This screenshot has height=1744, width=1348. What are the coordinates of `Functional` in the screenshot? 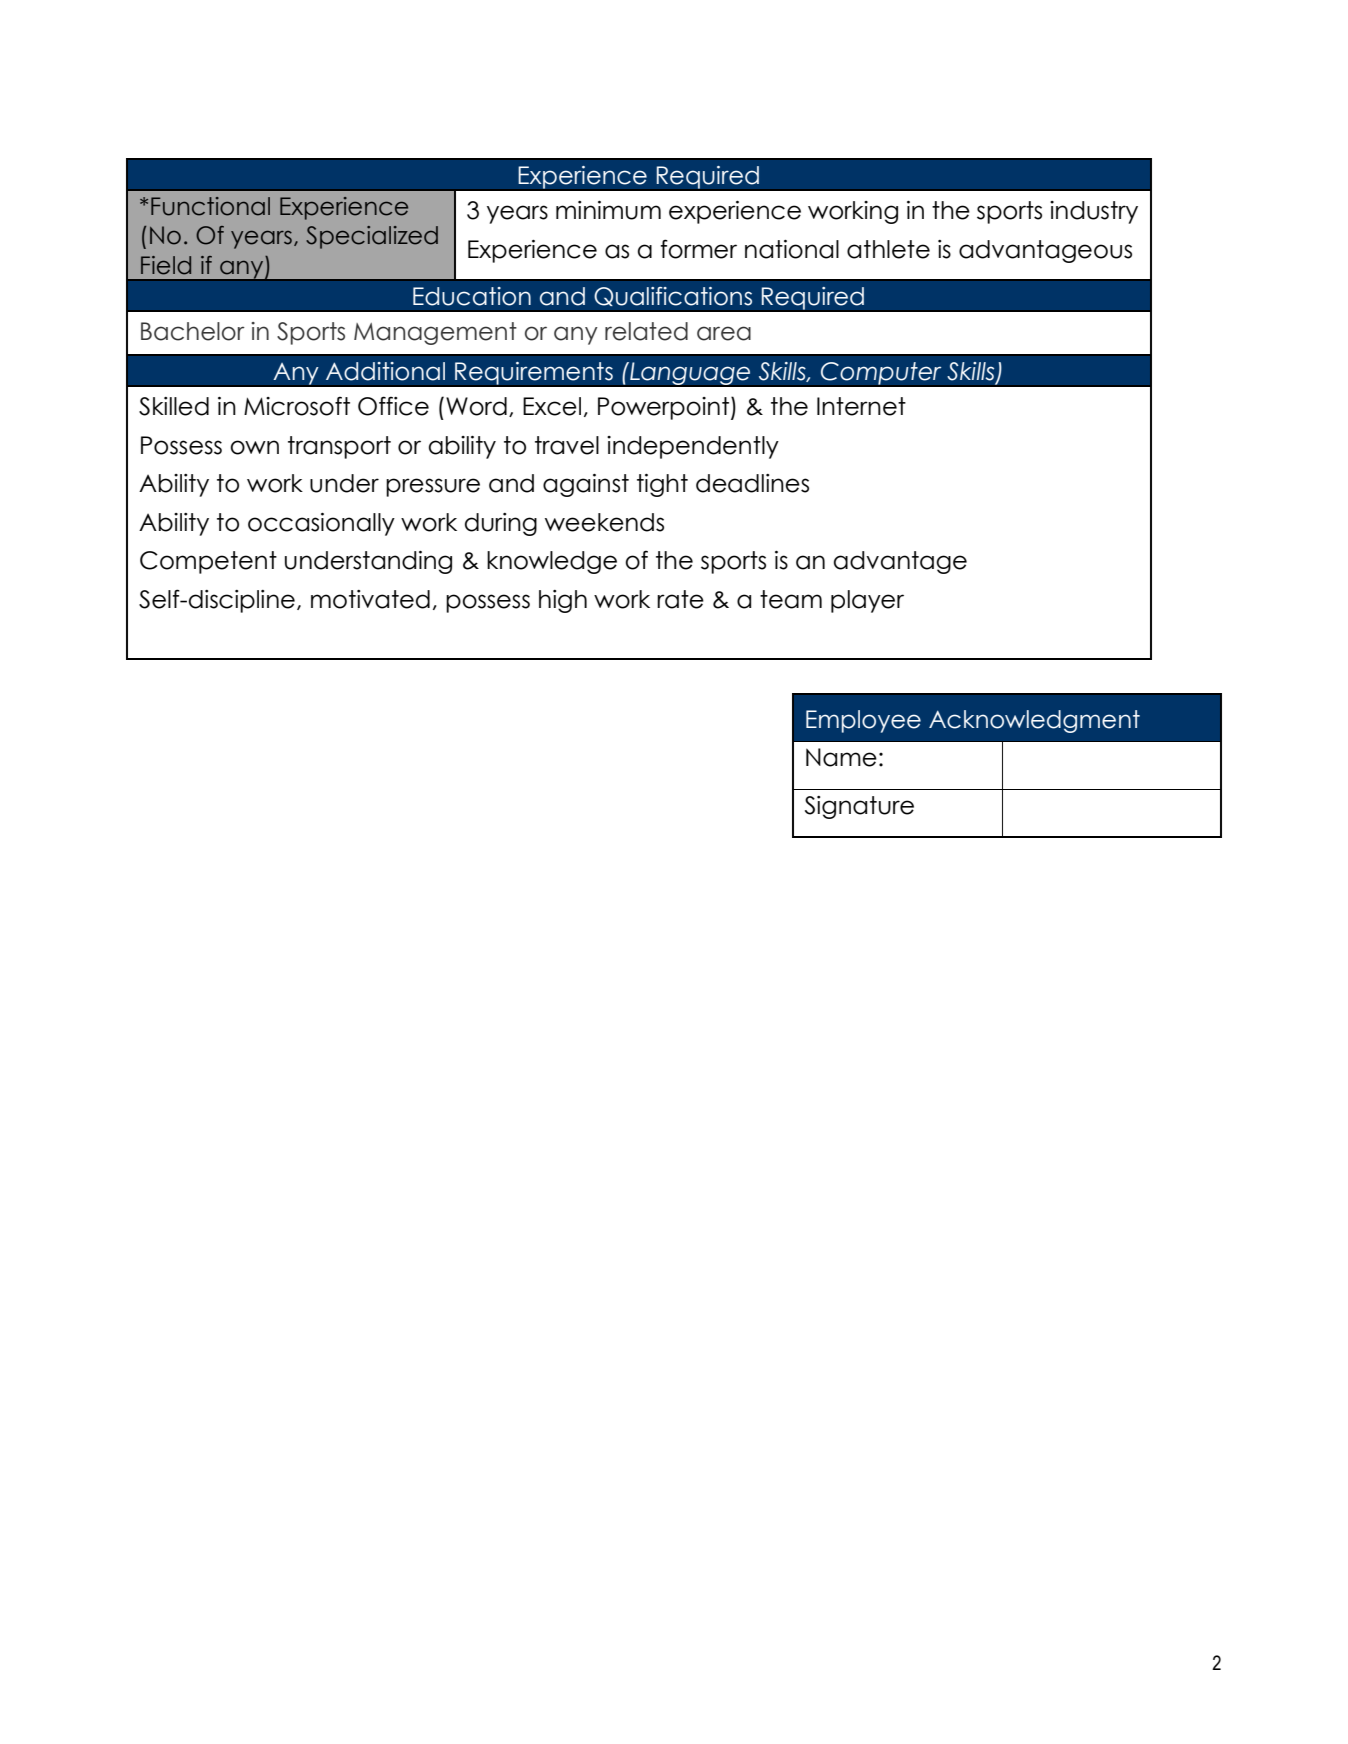 It's located at (210, 206).
